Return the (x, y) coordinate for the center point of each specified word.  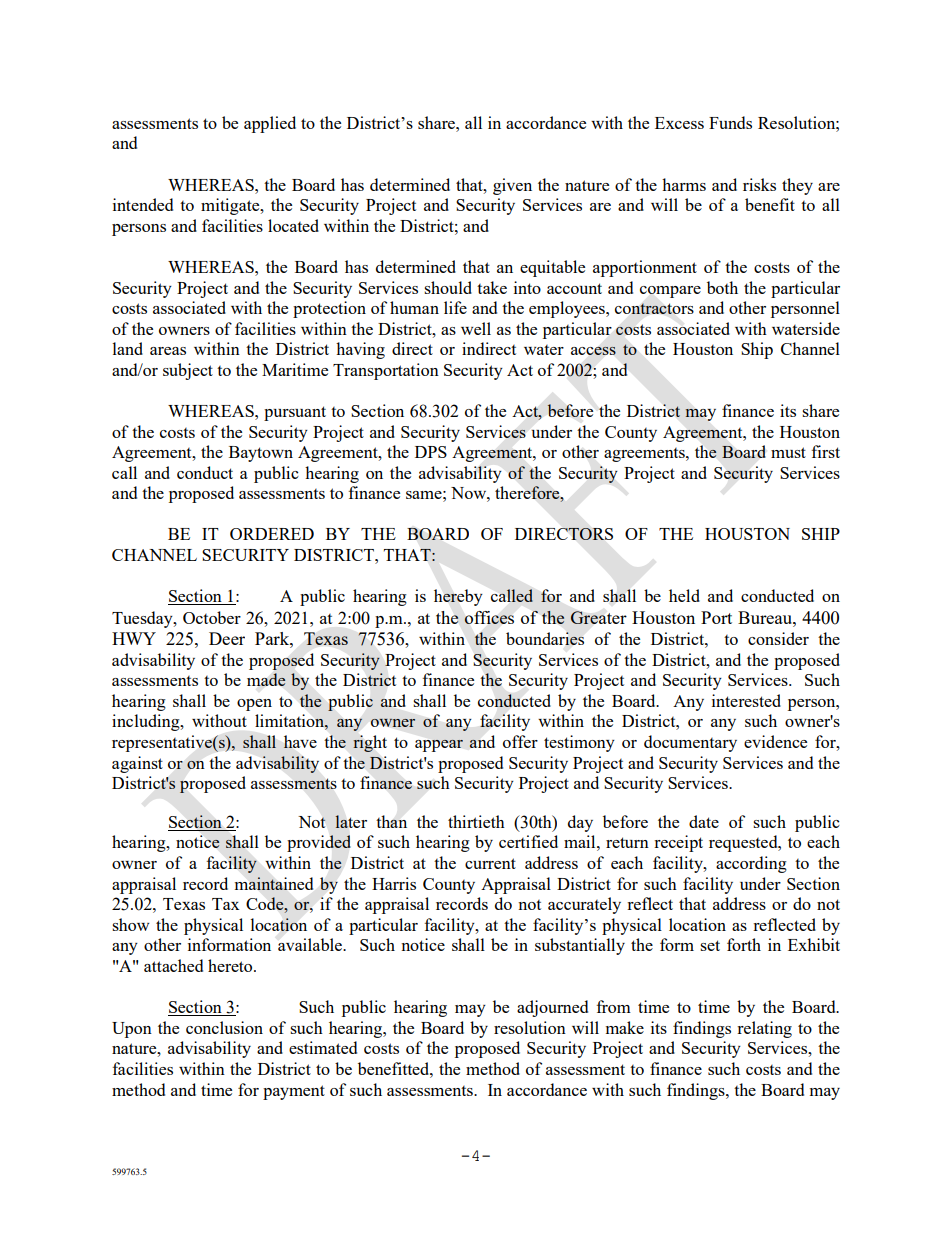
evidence (775, 741)
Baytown (261, 454)
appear (439, 745)
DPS (431, 452)
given (512, 186)
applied (270, 124)
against (137, 764)
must (788, 452)
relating (764, 1029)
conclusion (224, 1027)
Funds (730, 122)
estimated (323, 1047)
